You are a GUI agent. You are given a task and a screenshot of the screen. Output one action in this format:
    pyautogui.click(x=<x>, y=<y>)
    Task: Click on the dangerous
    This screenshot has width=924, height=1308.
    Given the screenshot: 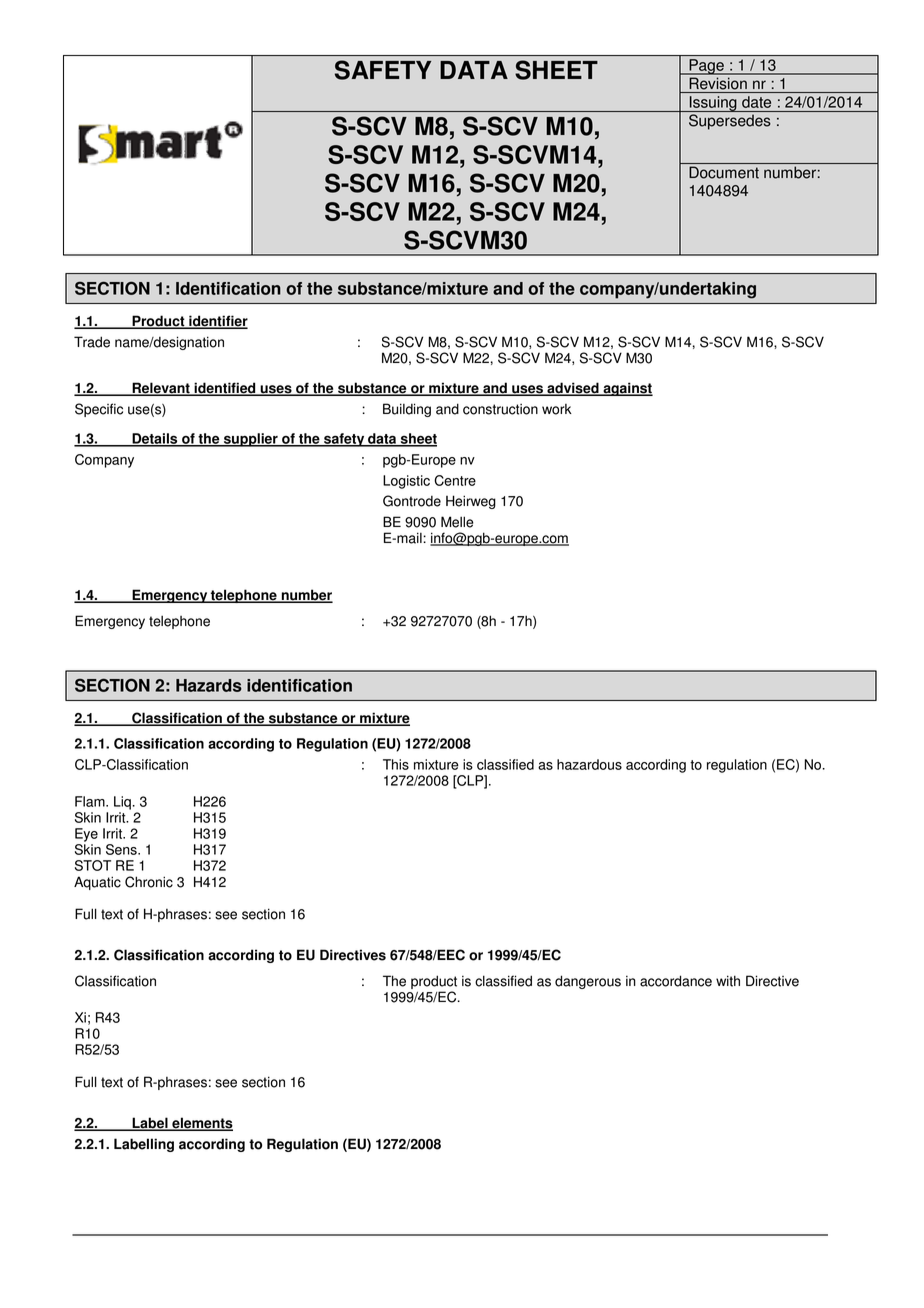 What is the action you would take?
    pyautogui.click(x=588, y=982)
